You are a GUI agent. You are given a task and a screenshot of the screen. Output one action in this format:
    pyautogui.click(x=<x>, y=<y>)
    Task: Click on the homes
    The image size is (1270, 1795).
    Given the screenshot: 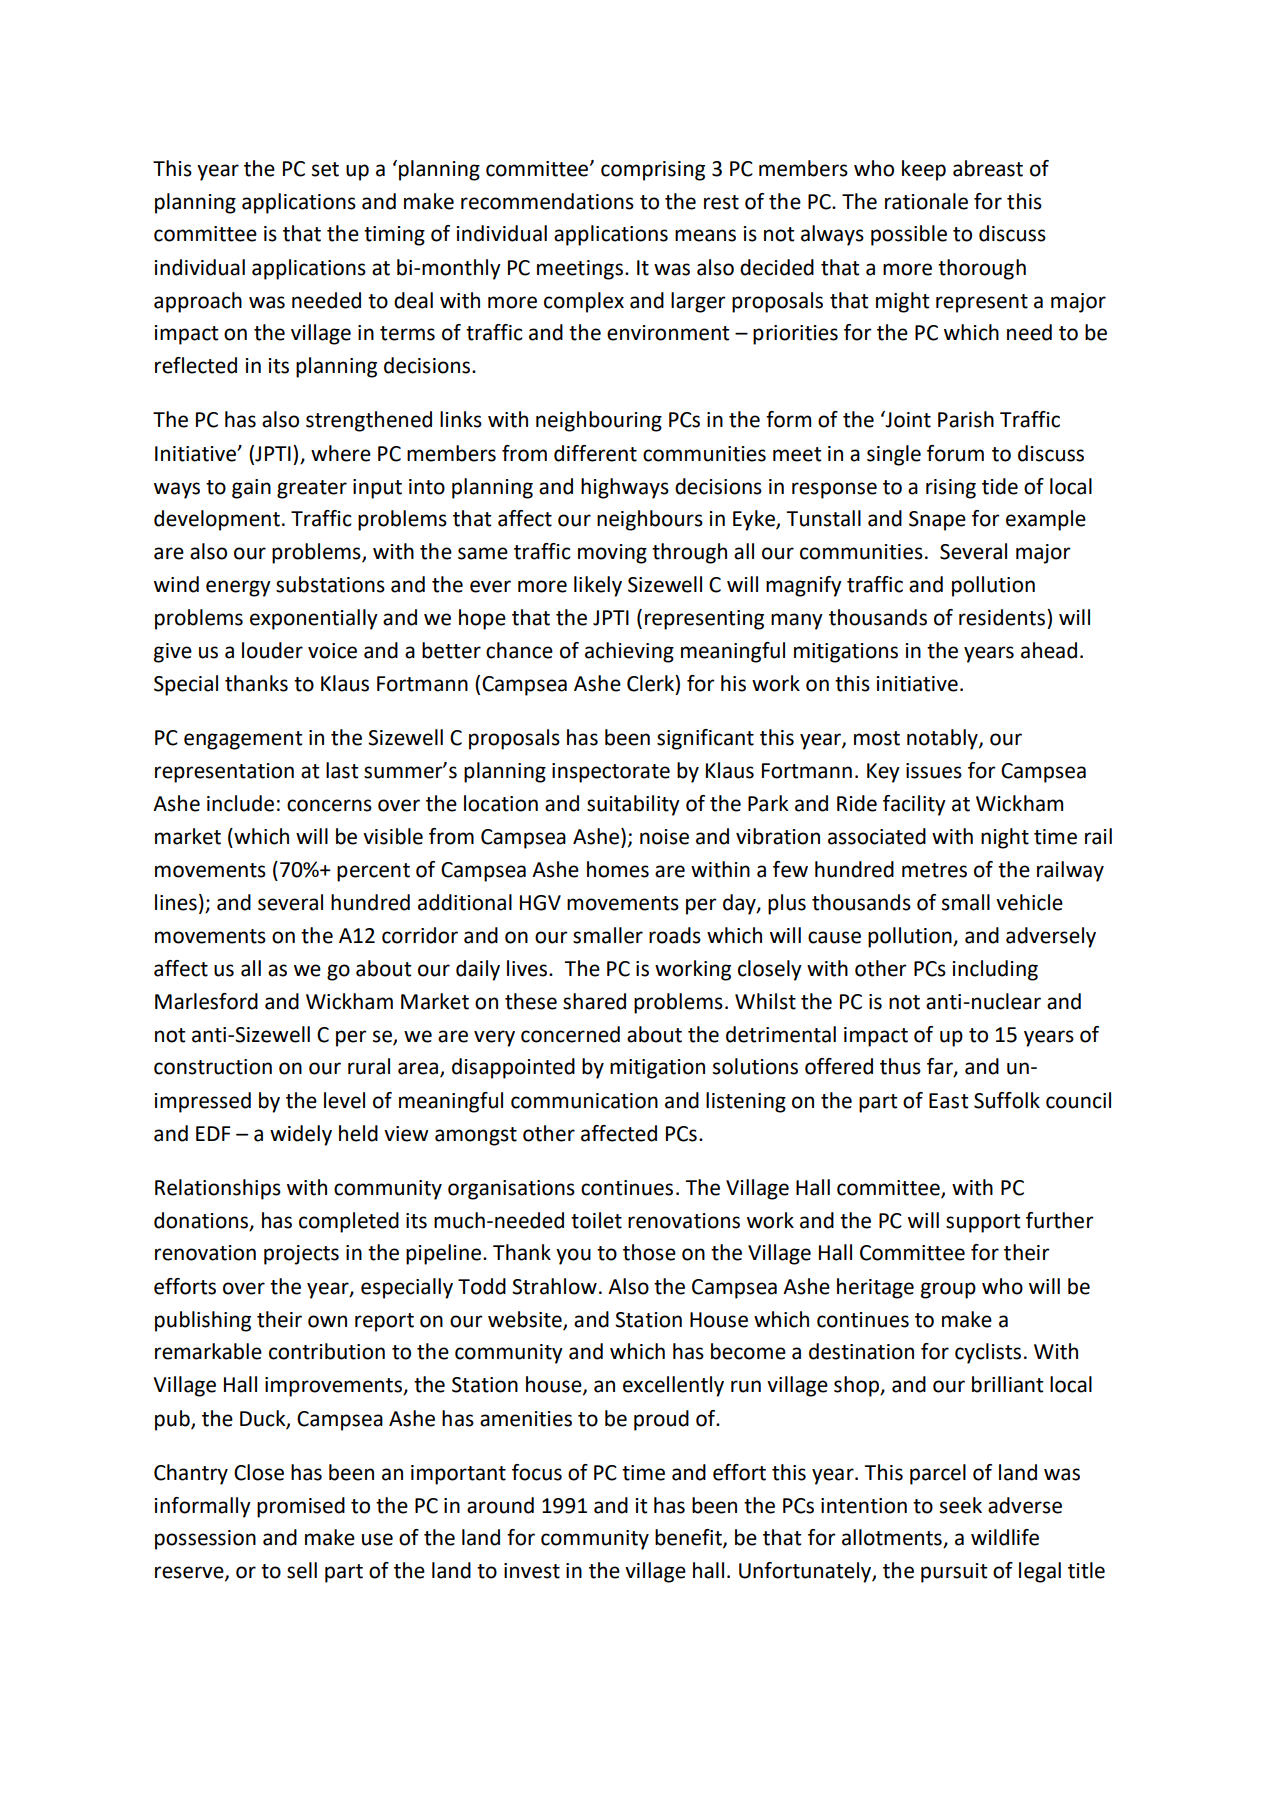 What is the action you would take?
    pyautogui.click(x=618, y=869)
